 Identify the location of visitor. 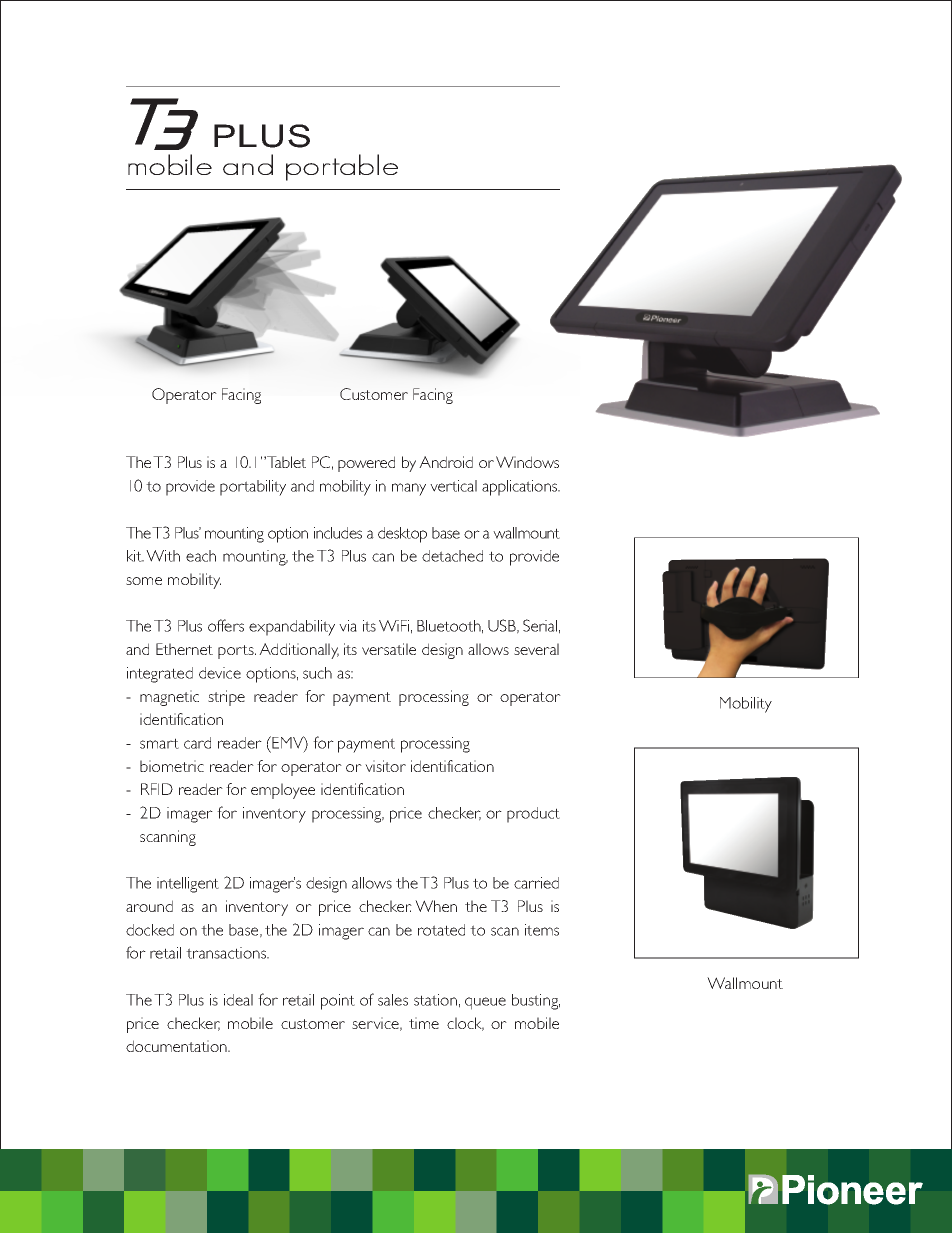
(385, 766).
